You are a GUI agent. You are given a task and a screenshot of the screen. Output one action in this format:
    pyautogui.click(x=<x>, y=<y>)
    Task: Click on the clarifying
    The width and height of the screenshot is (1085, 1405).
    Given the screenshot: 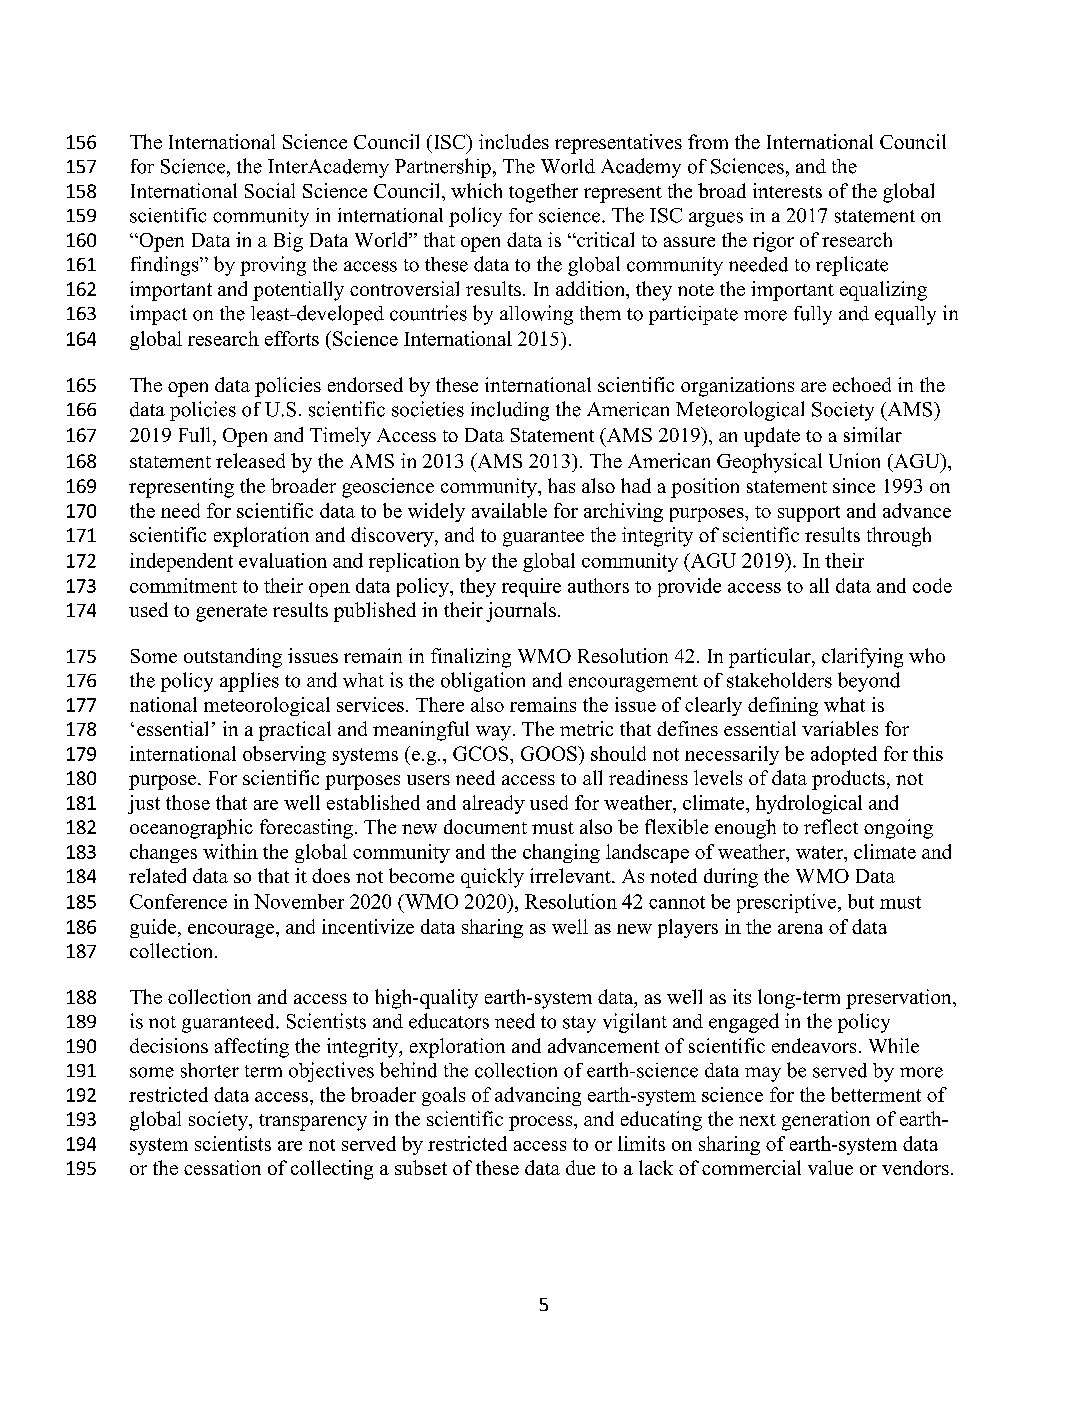 What is the action you would take?
    pyautogui.click(x=862, y=658)
